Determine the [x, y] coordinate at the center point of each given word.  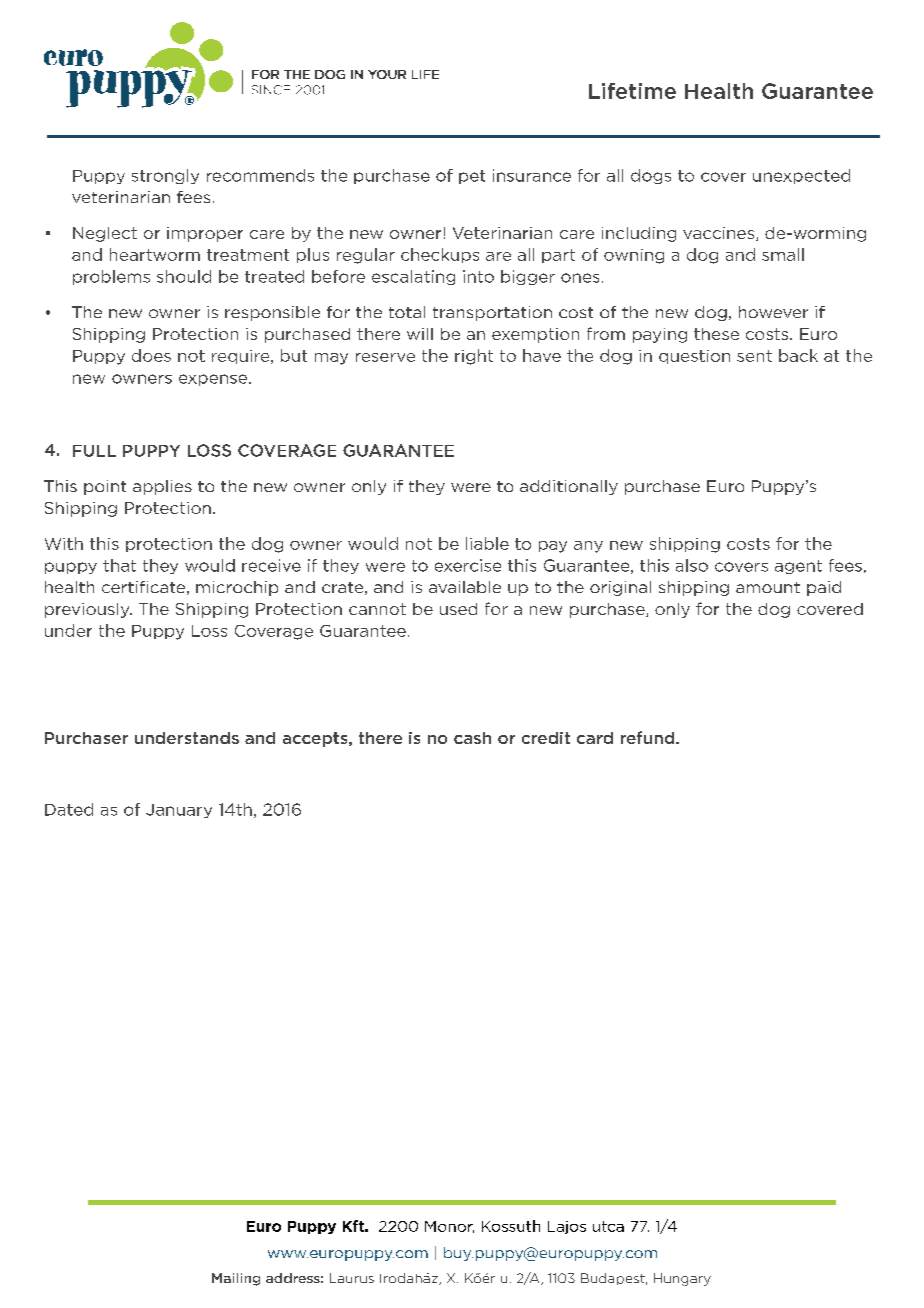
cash [472, 738]
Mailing [236, 1279]
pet [472, 177]
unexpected [801, 176]
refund [649, 737]
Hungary [682, 1279]
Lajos [567, 1227]
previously [88, 610]
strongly [165, 176]
